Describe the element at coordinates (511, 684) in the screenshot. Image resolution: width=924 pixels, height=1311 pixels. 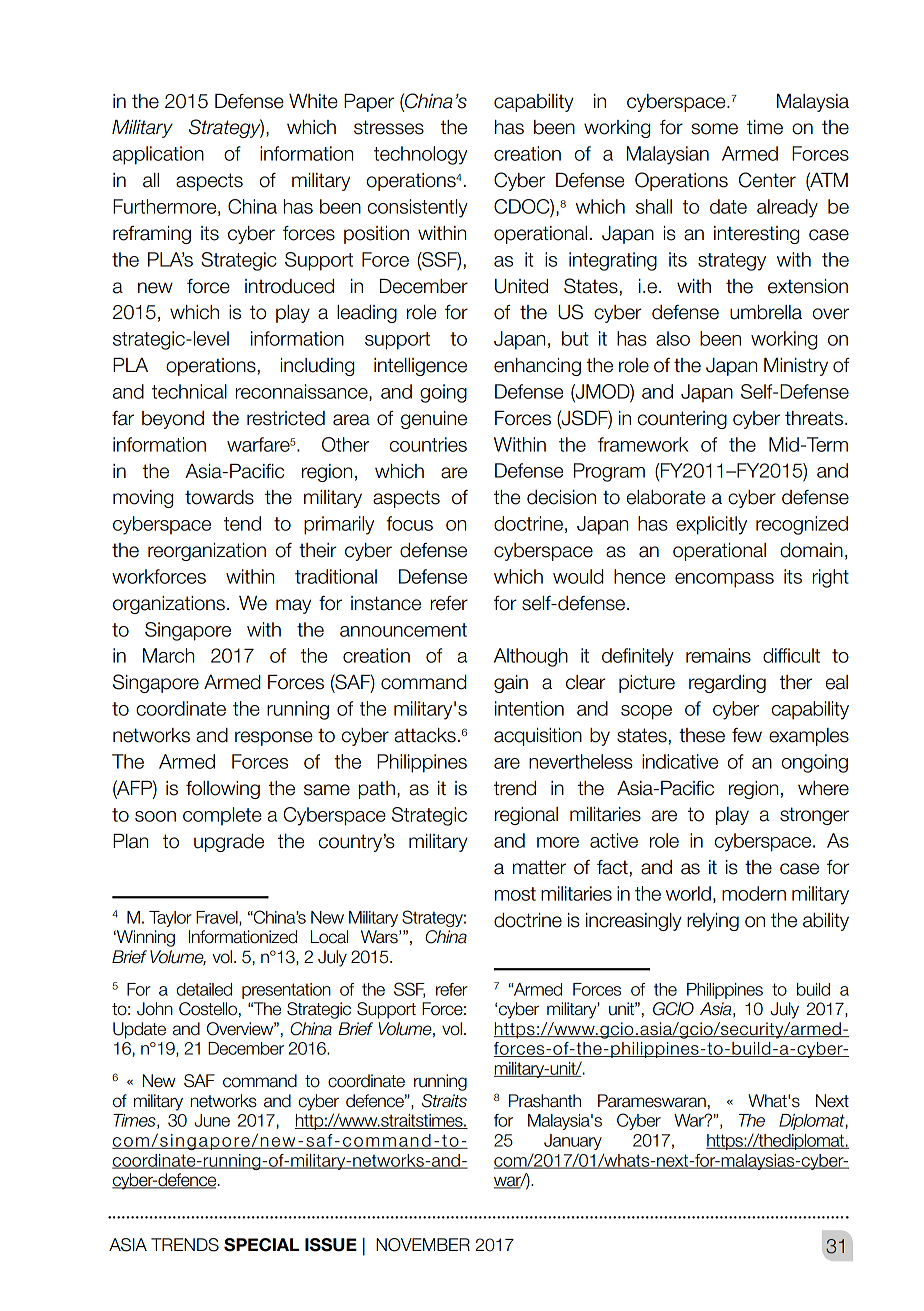
I see `gain` at that location.
